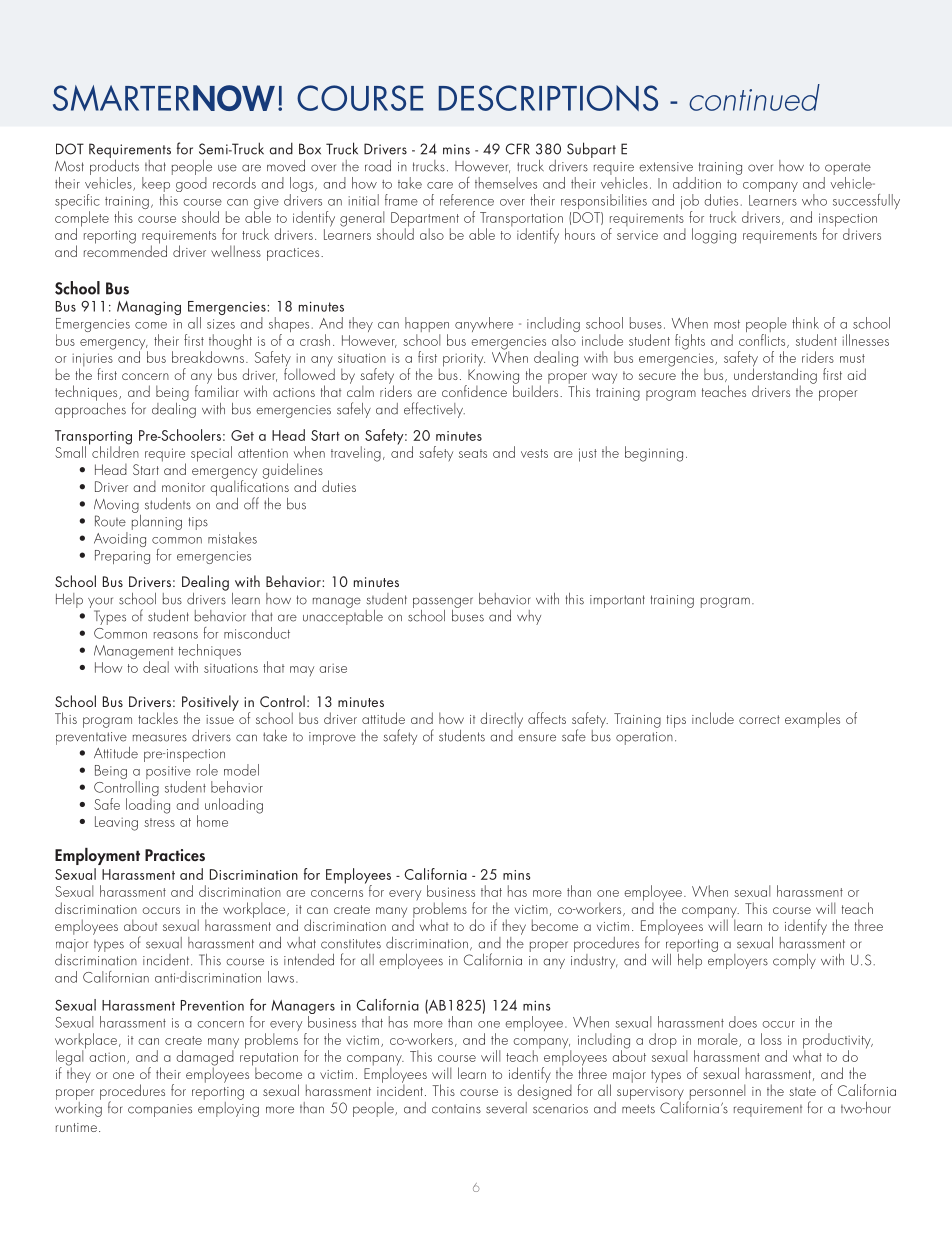 This image has width=952, height=1233. Describe the element at coordinates (207, 770) in the image. I see `role` at that location.
